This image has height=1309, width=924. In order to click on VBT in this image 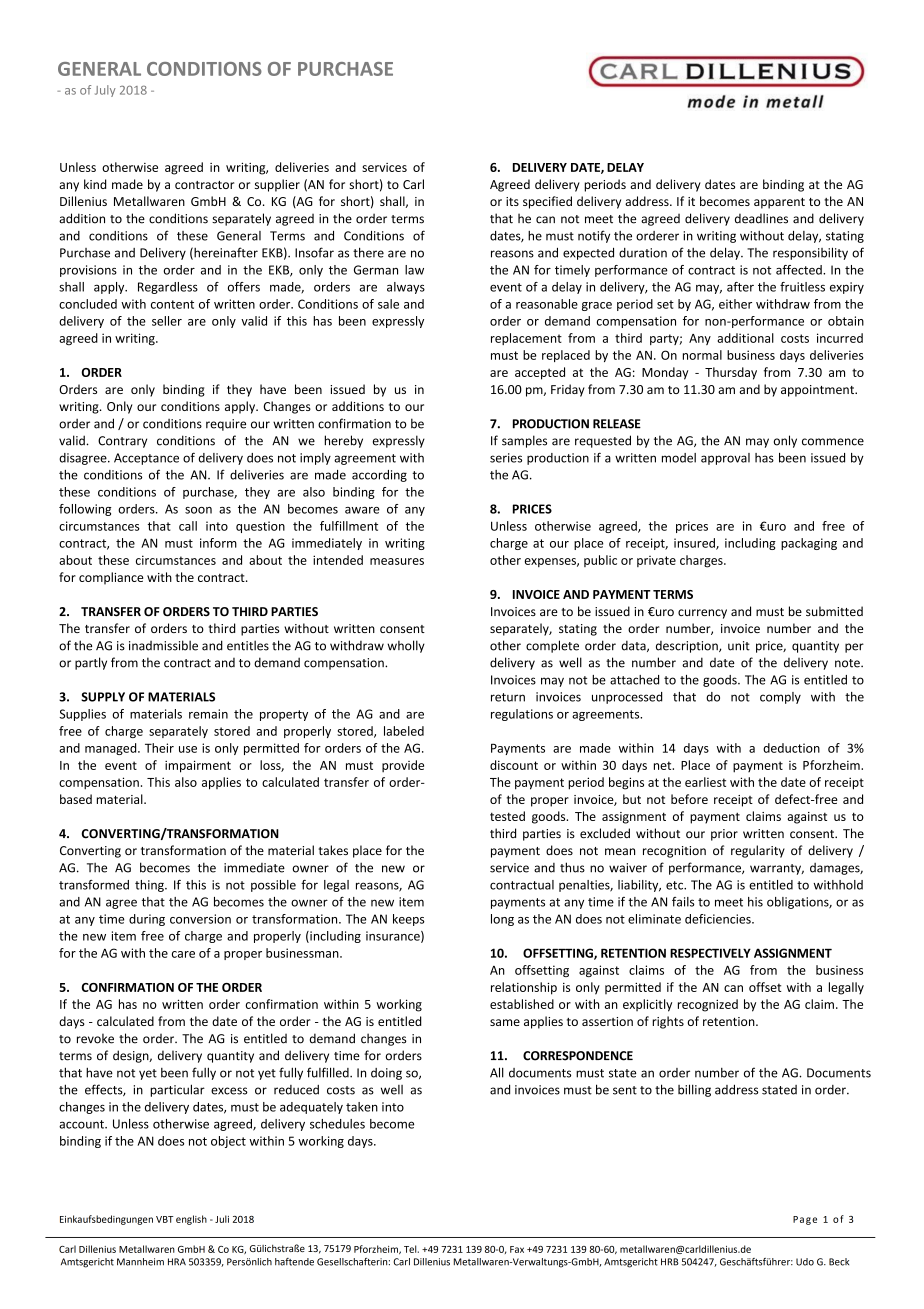, I will do `click(164, 1219)`.
